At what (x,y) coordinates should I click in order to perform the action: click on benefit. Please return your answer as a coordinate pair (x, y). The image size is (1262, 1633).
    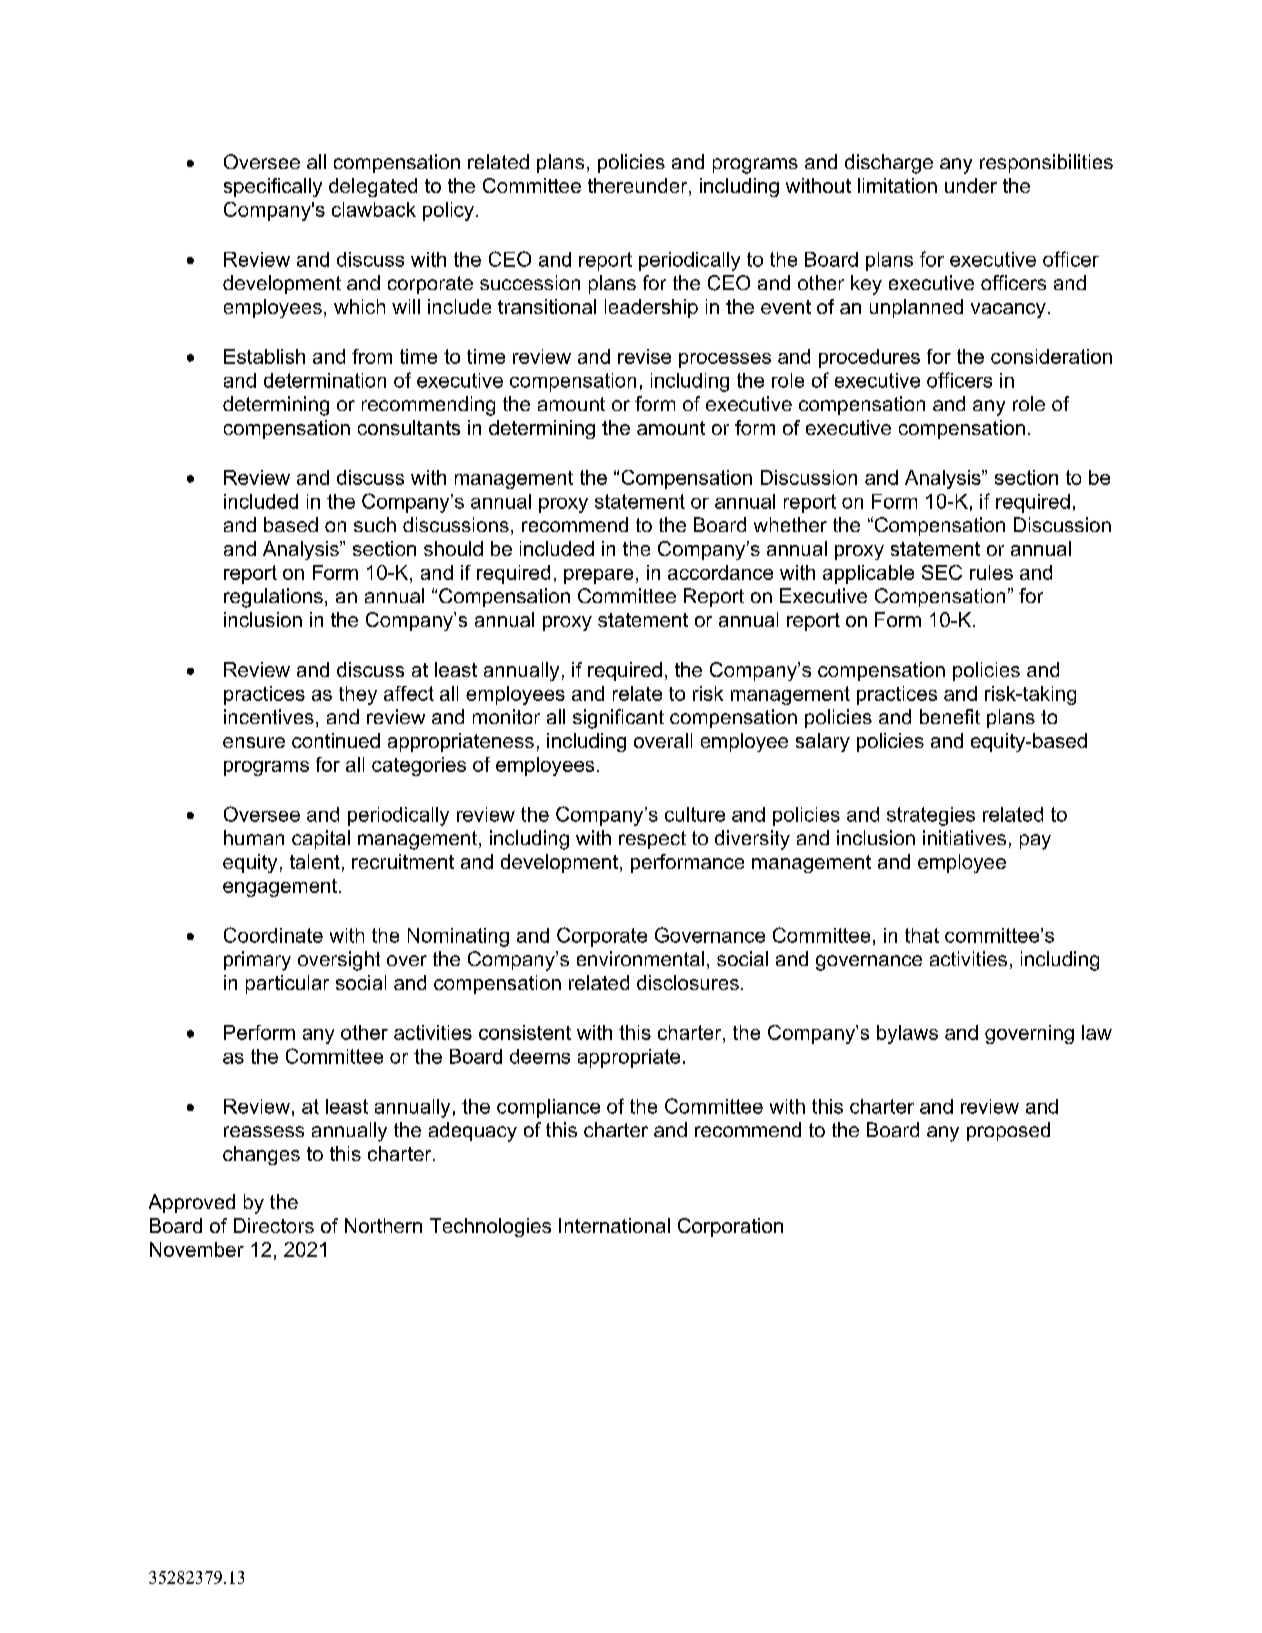
    Looking at the image, I should click on (950, 716).
